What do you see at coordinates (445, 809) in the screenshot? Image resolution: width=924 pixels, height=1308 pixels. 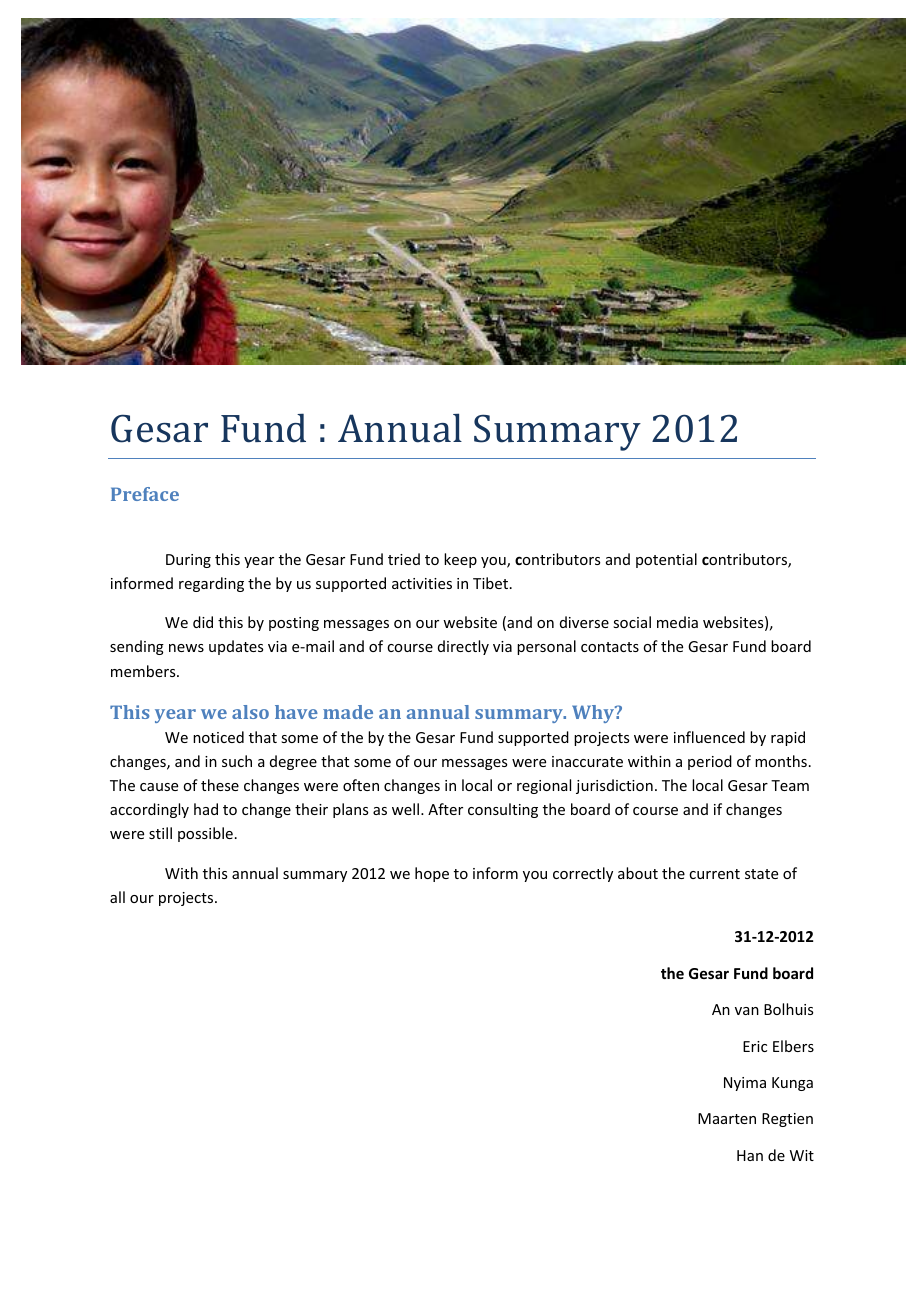 I see `After` at bounding box center [445, 809].
